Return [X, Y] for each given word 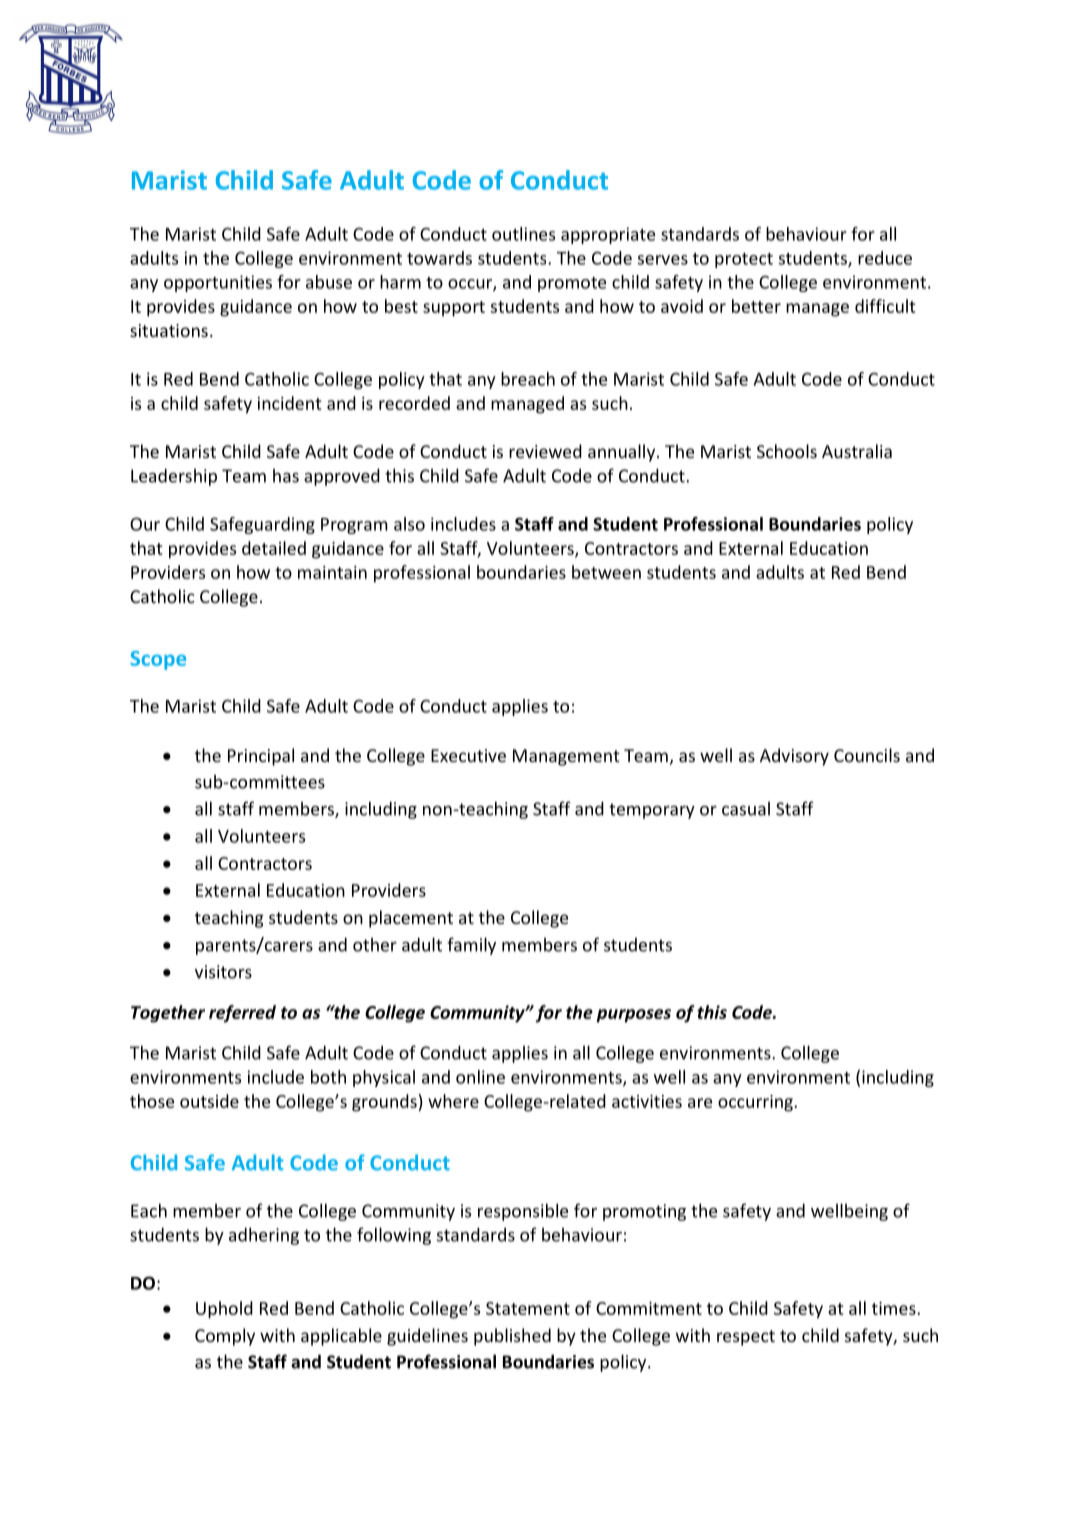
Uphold [224, 1310]
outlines [523, 234]
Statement [528, 1308]
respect [746, 1338]
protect [744, 260]
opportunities [218, 283]
